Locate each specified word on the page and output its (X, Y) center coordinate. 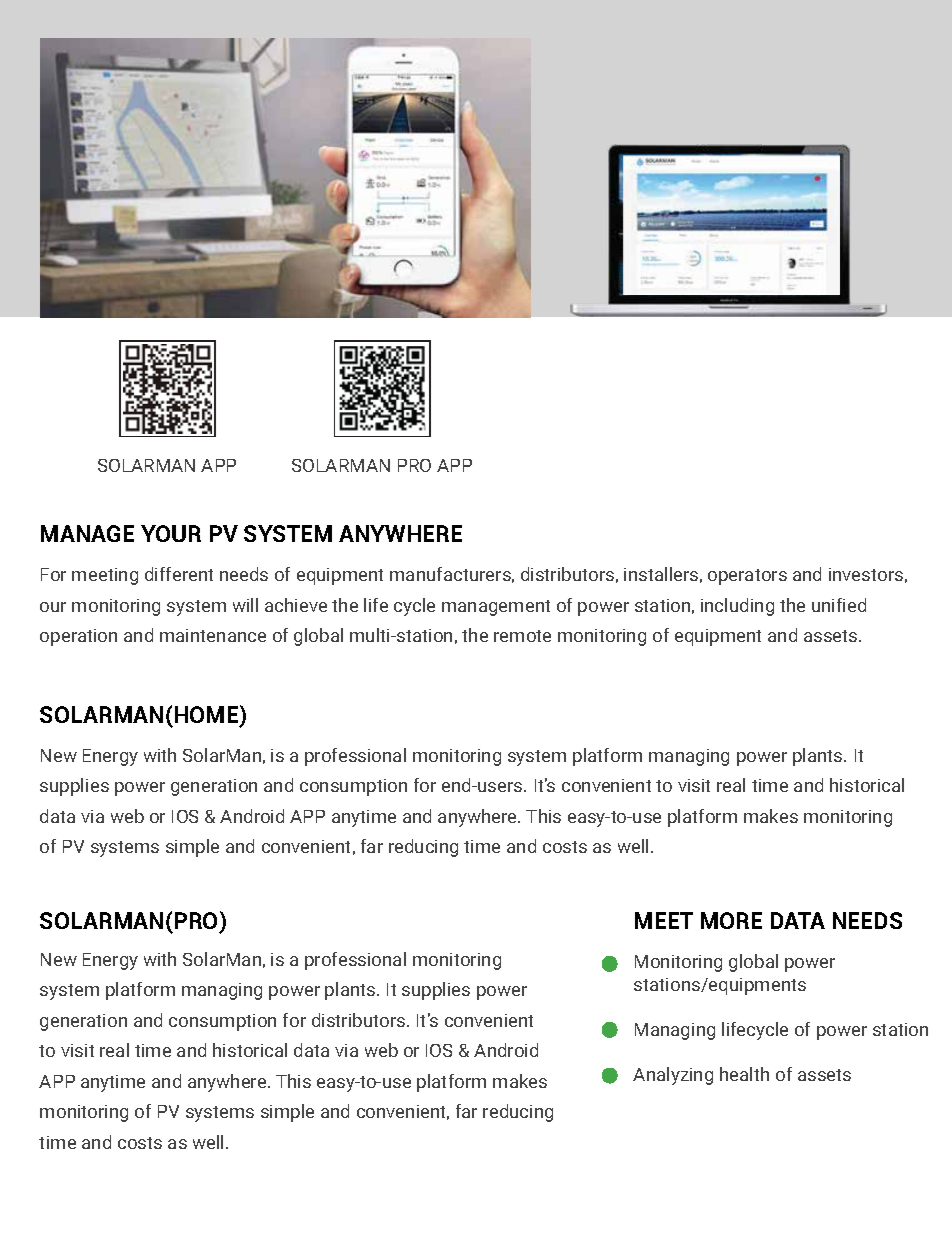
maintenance (213, 635)
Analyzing (673, 1076)
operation (78, 637)
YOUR (171, 533)
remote (522, 636)
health (744, 1074)
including (737, 607)
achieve (296, 605)
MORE (731, 920)
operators (747, 577)
